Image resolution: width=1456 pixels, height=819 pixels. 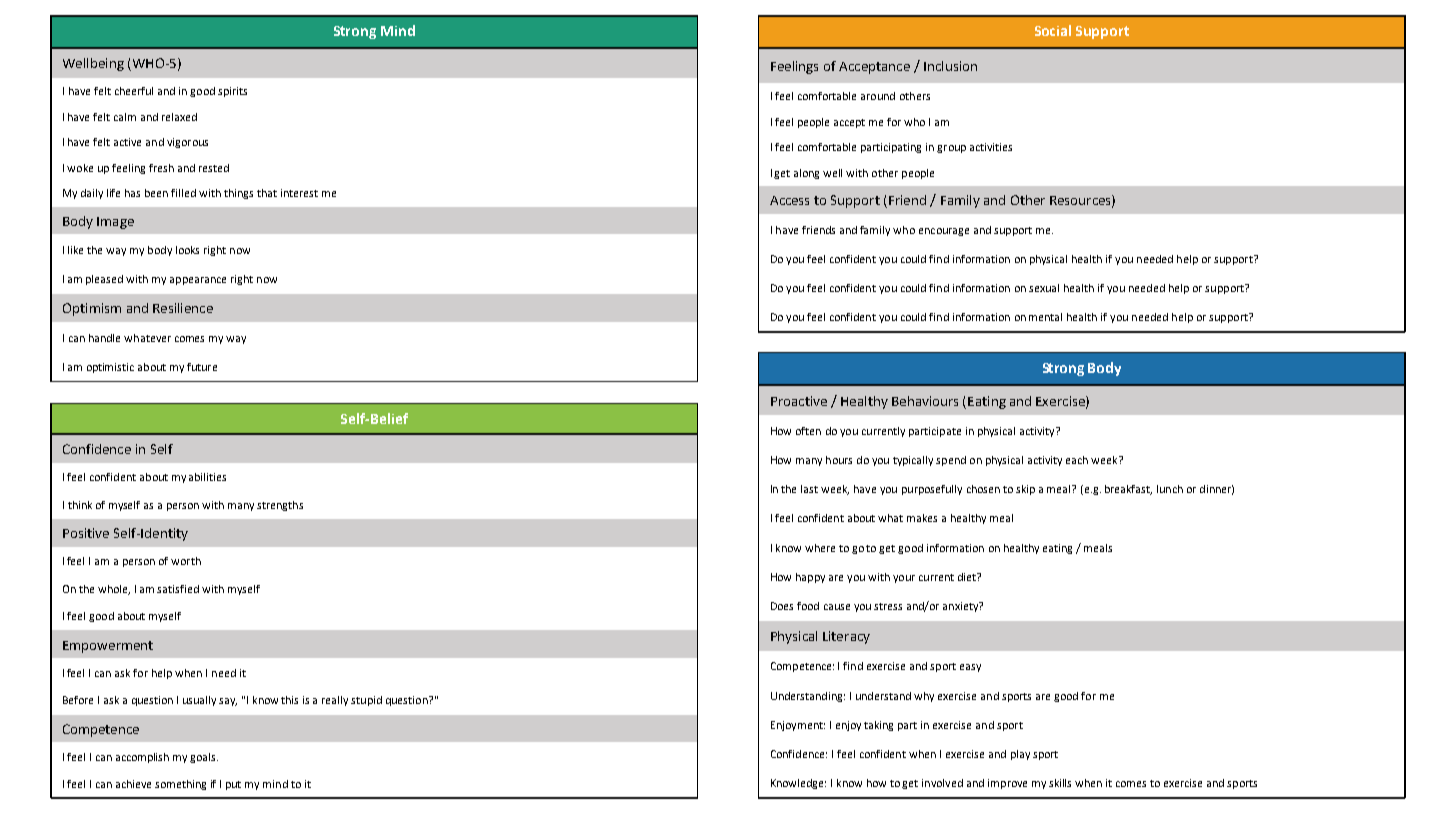 I want to click on goals, so click(x=204, y=758).
